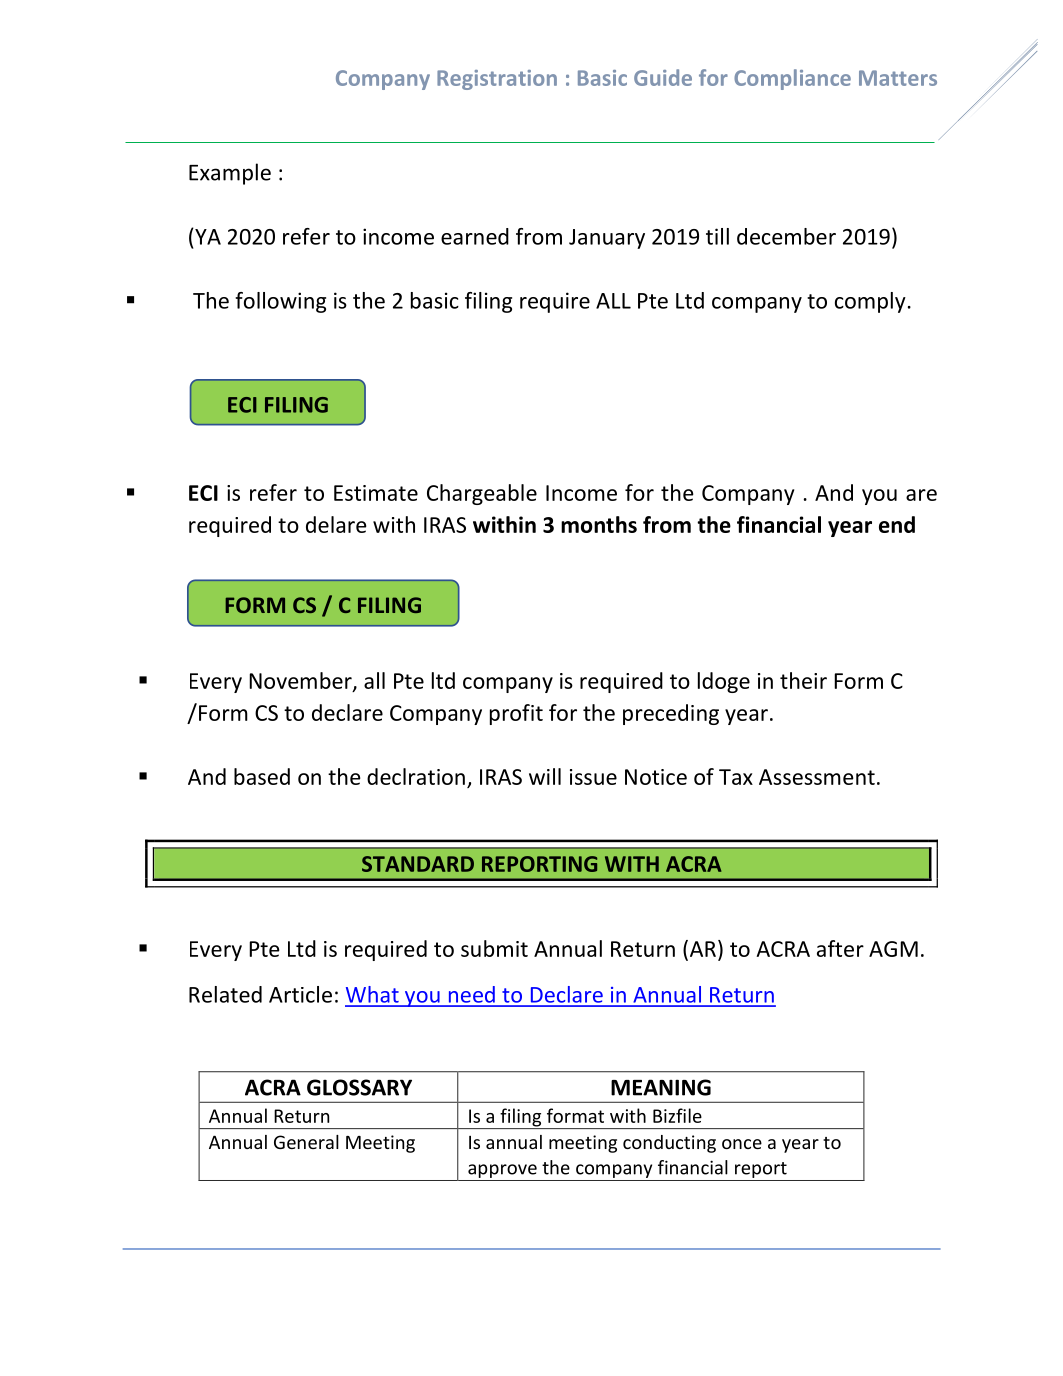 The image size is (1063, 1376). I want to click on Estimate, so click(376, 493).
